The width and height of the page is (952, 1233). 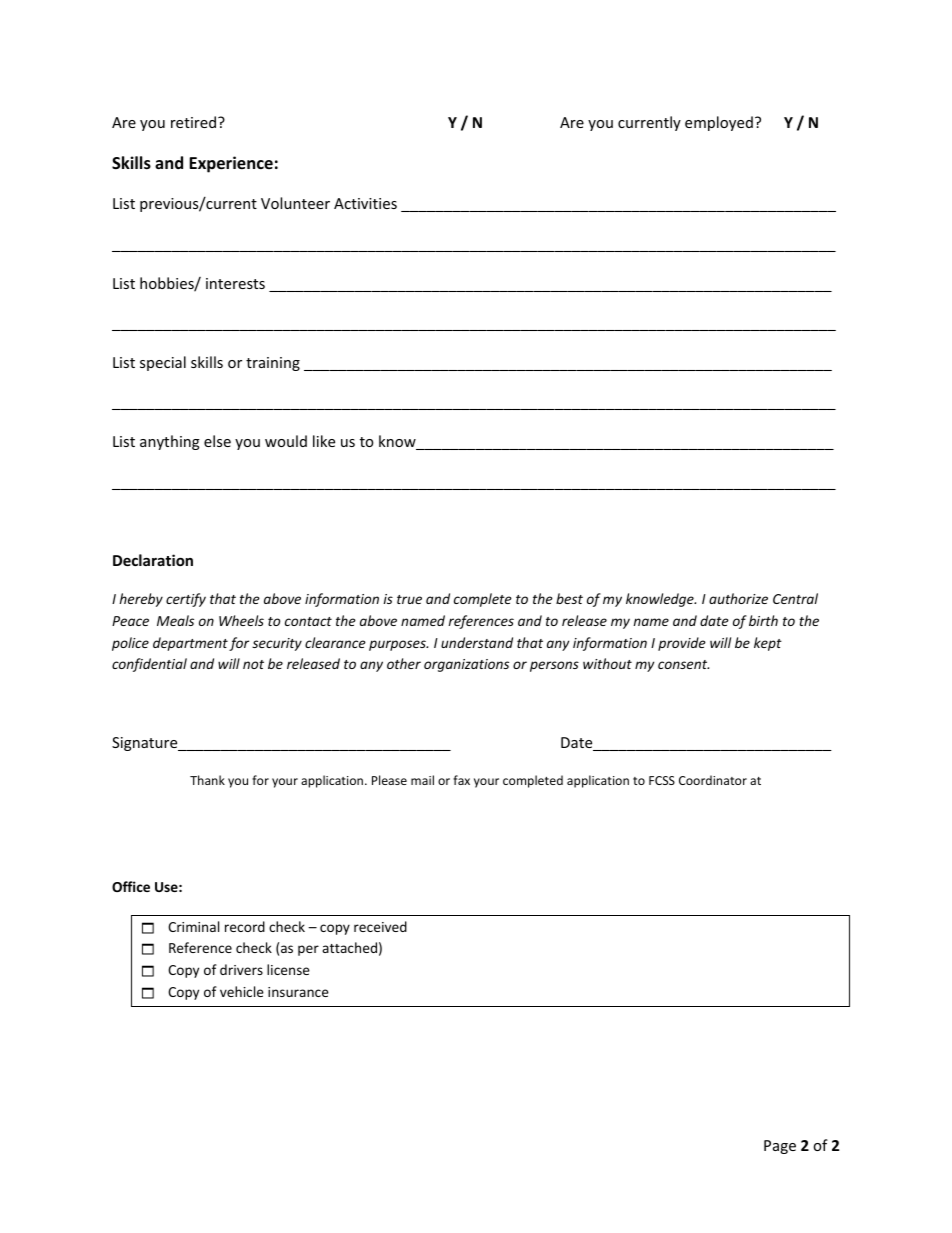 What do you see at coordinates (380, 926) in the page?
I see `received` at bounding box center [380, 926].
